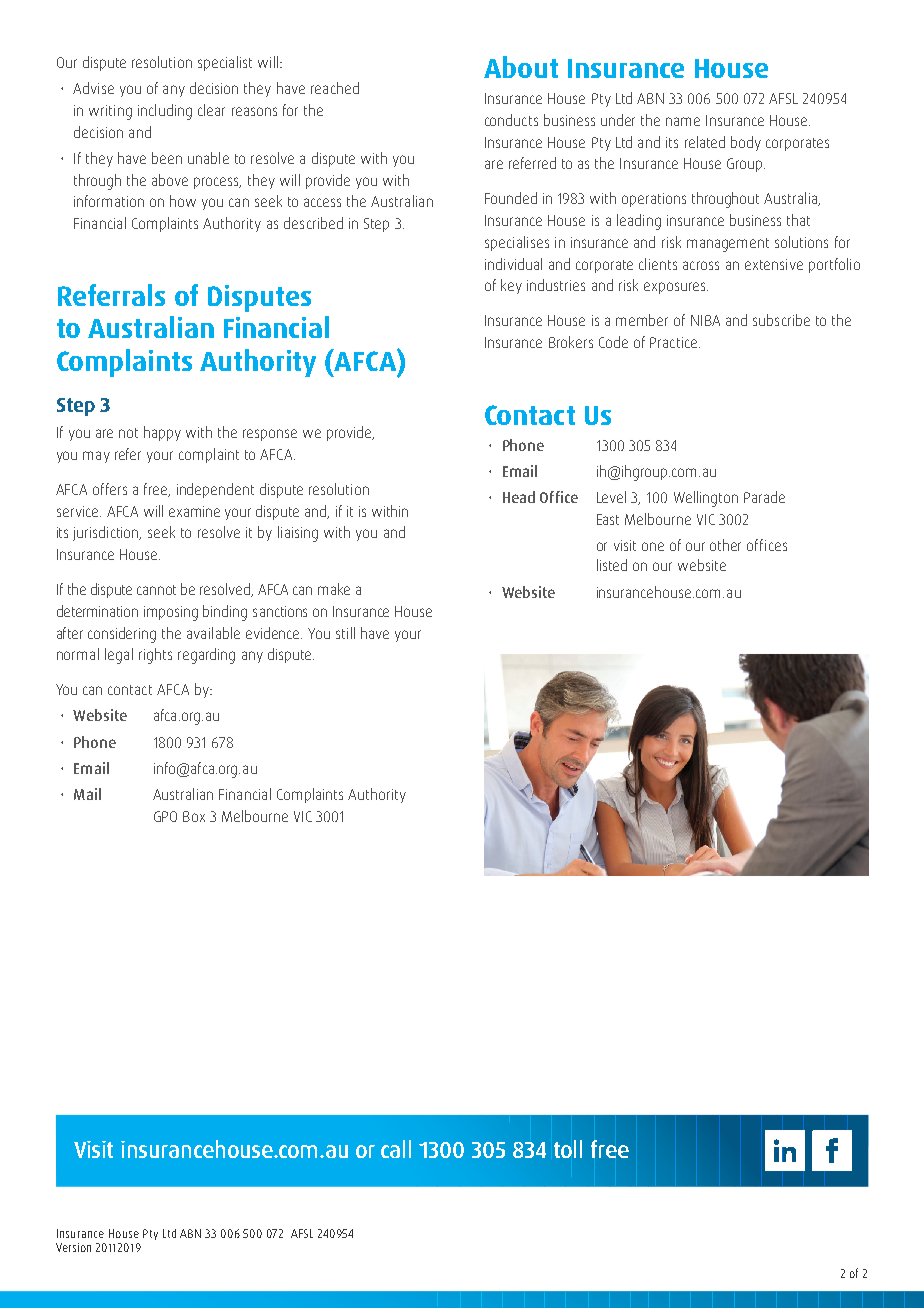  Describe the element at coordinates (568, 1149) in the image. I see `toll` at that location.
